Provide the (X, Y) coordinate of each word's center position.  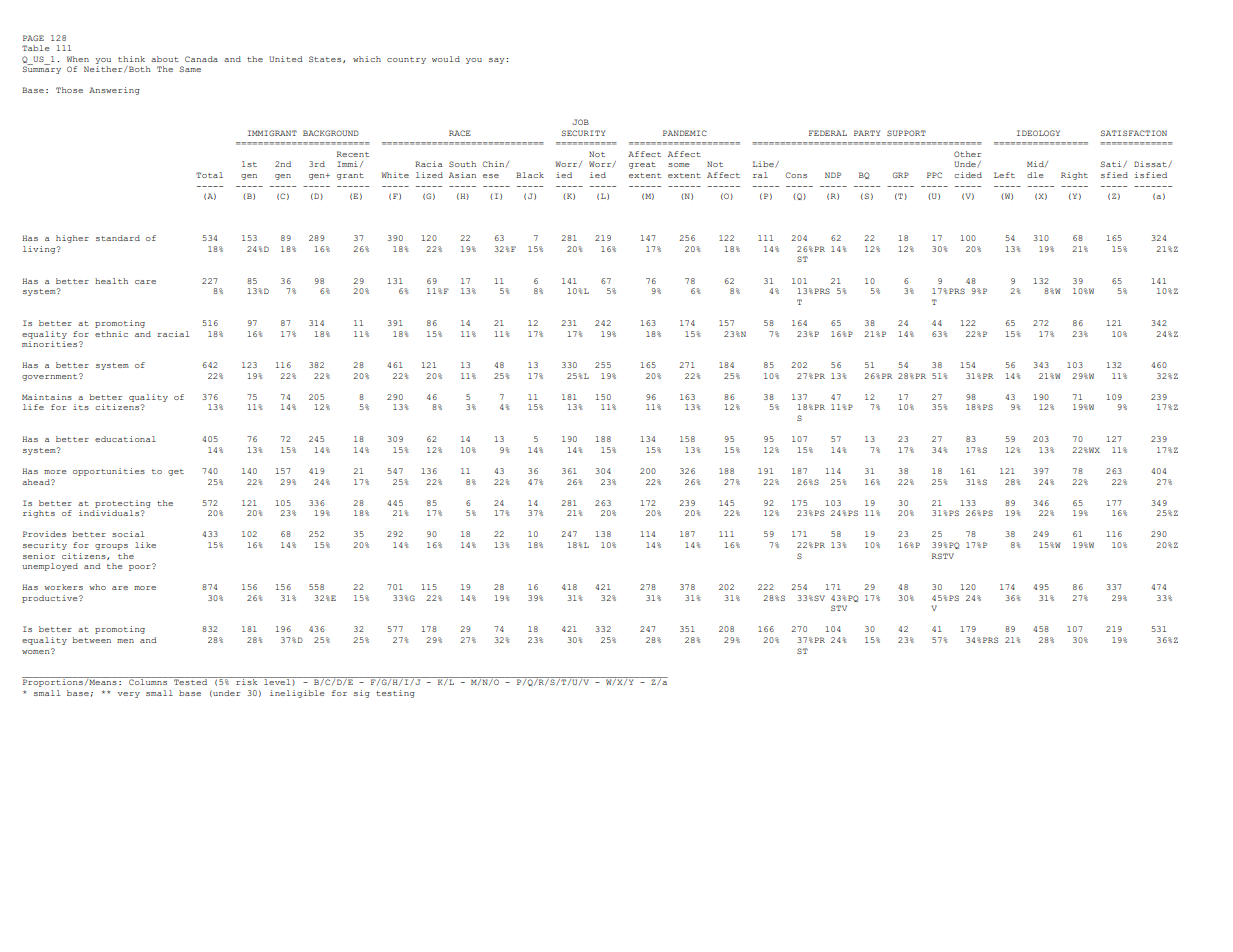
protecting (123, 504)
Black (530, 175)
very (129, 695)
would (446, 59)
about (165, 59)
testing (395, 694)
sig (362, 694)
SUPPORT (906, 133)
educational (125, 439)
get (176, 472)
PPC (934, 175)
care (145, 282)
